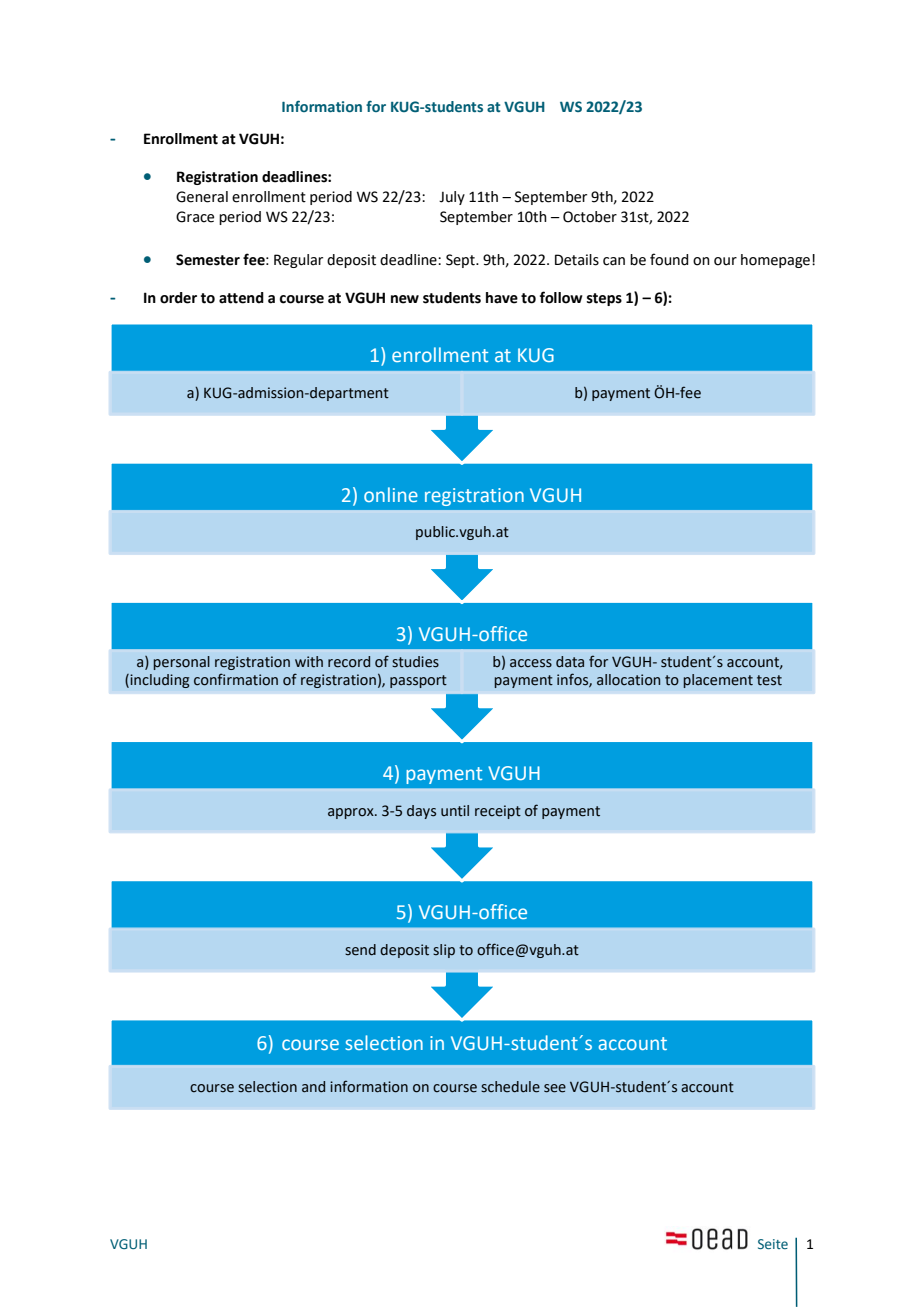 This image has height=1308, width=924. Describe the element at coordinates (773, 1244) in the image. I see `Seite` at that location.
